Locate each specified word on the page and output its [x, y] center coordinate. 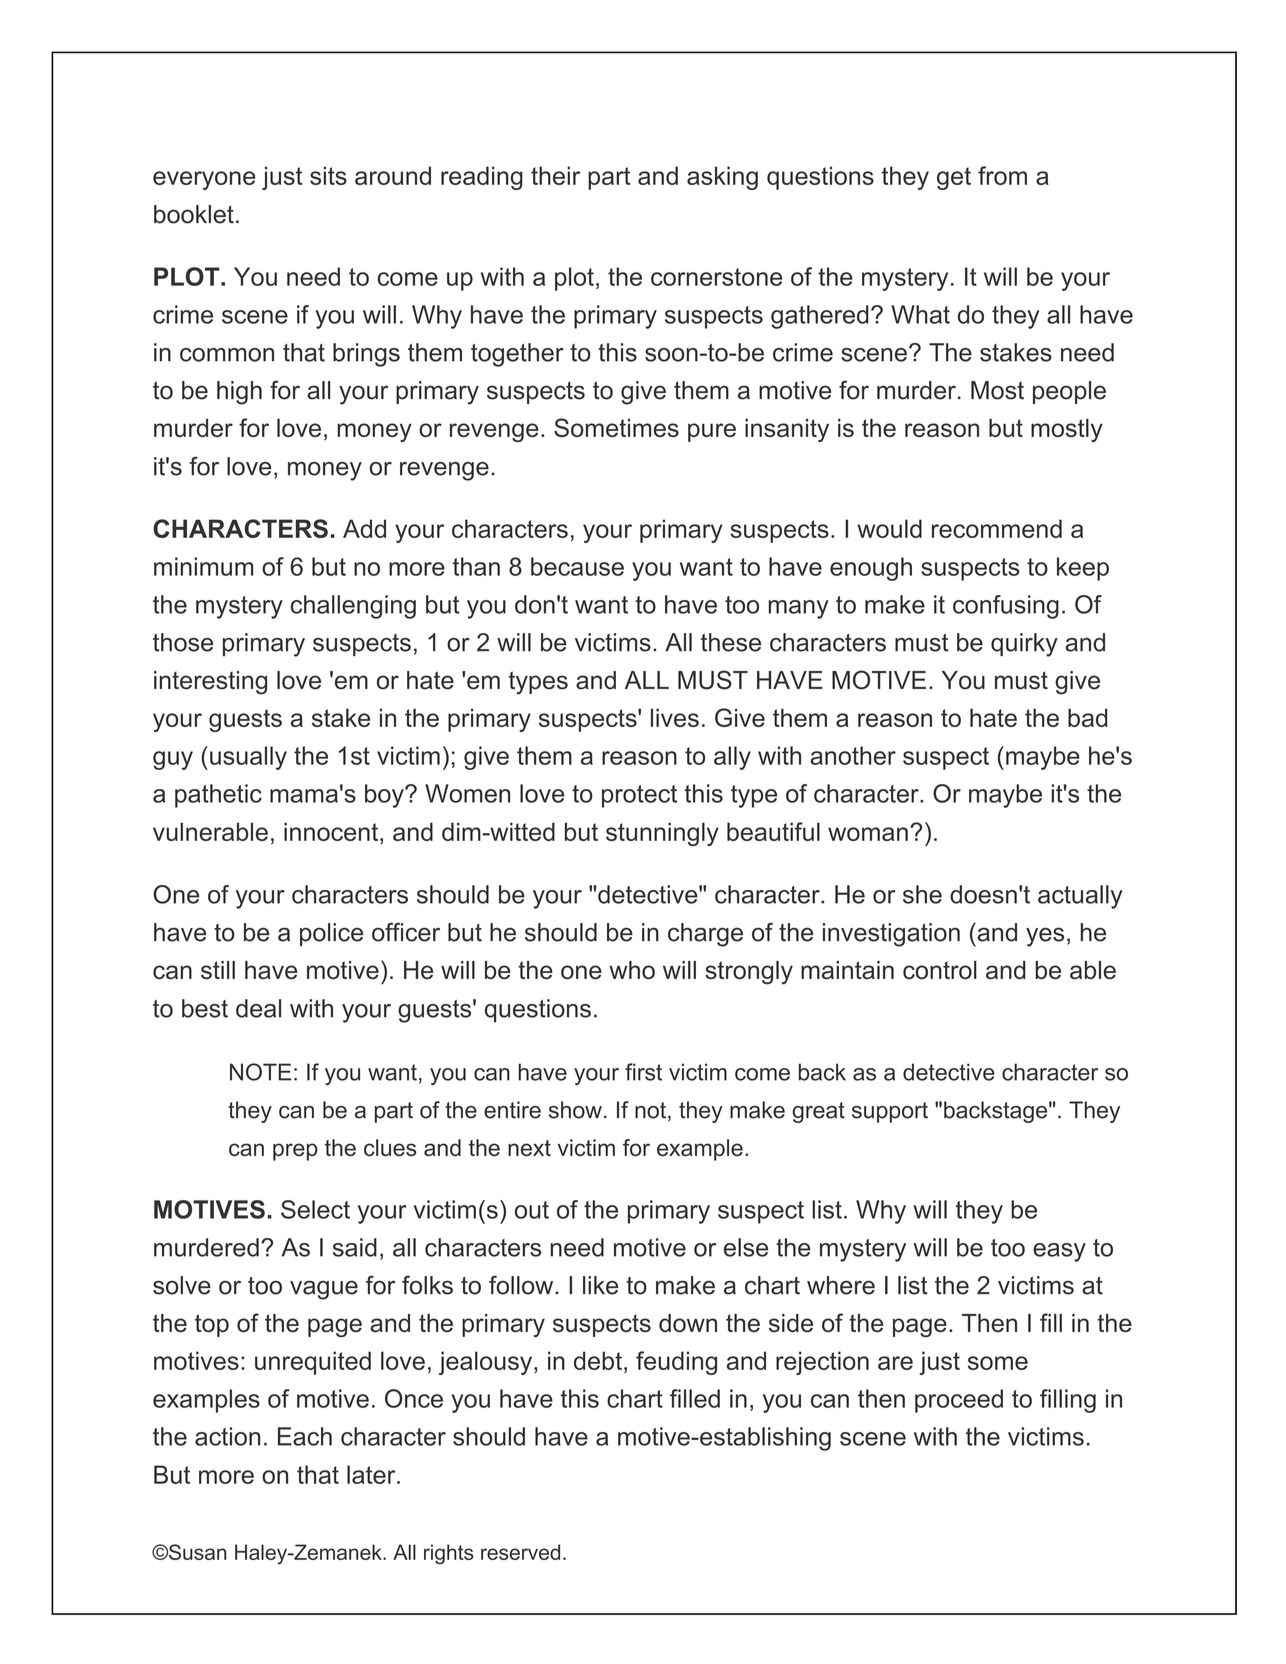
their [555, 175]
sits [328, 175]
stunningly [662, 834]
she [922, 894]
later [372, 1474]
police [331, 934]
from [1002, 175]
